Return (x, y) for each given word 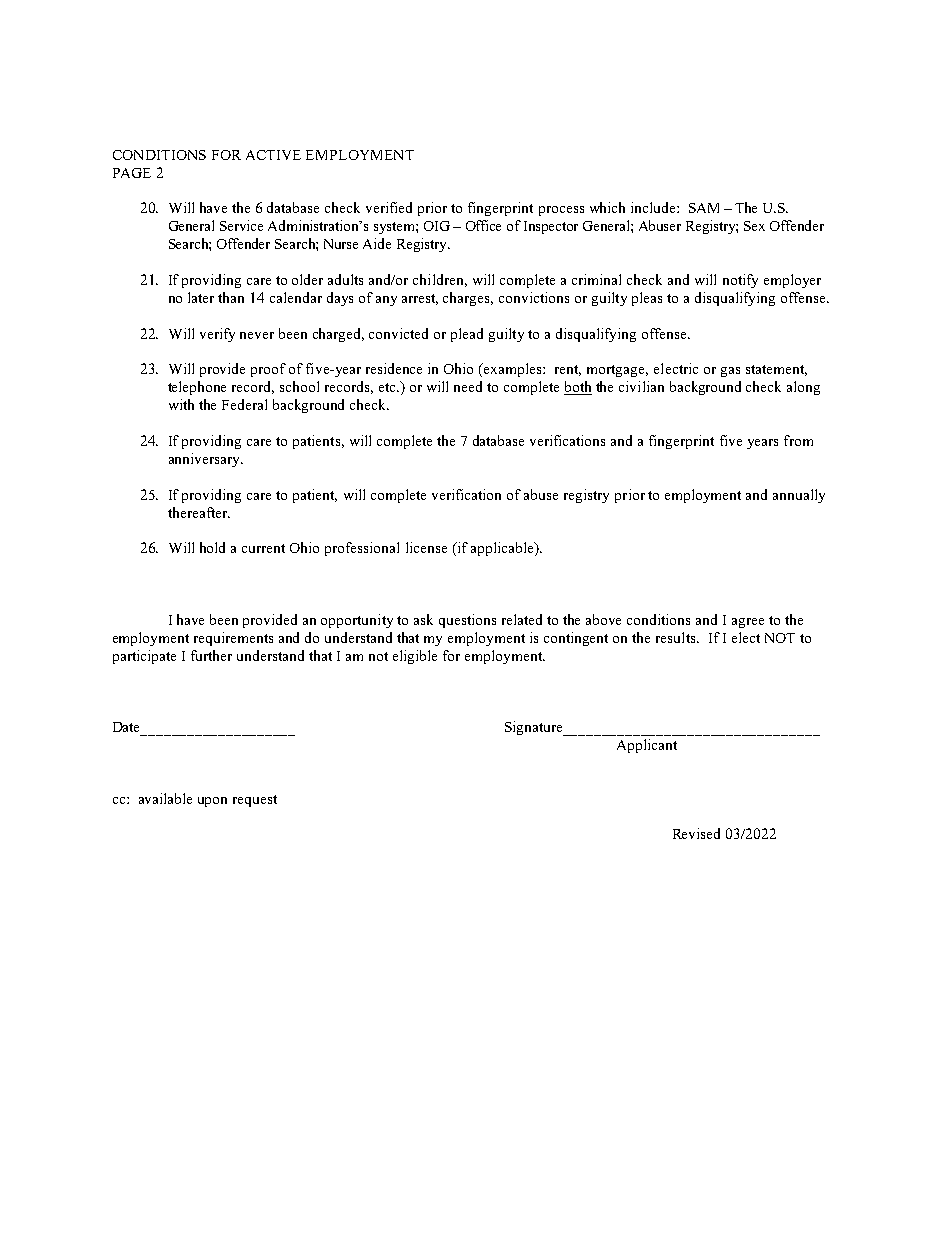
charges (468, 299)
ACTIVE (273, 155)
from (798, 440)
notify (740, 281)
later (201, 297)
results (677, 637)
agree (748, 623)
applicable (503, 549)
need (468, 386)
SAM (704, 208)
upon (212, 802)
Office (483, 225)
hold (212, 547)
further (211, 655)
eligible (415, 657)
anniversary (206, 460)
